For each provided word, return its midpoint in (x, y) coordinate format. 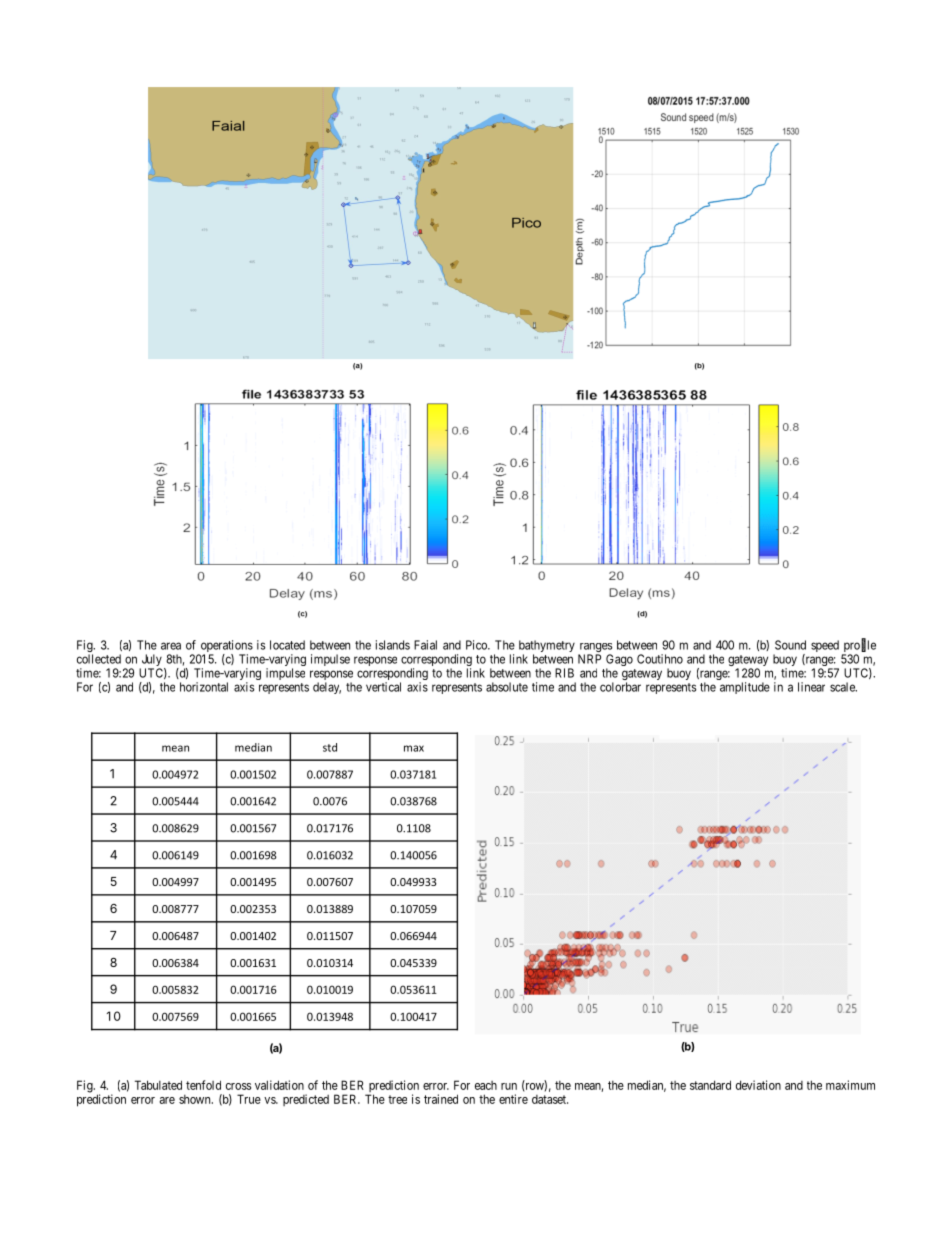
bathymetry (547, 647)
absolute (507, 687)
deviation (758, 1085)
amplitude (745, 688)
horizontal (204, 687)
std (330, 747)
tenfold (203, 1085)
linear (811, 687)
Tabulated (158, 1085)
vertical (383, 687)
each (486, 1085)
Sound (790, 645)
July (151, 661)
